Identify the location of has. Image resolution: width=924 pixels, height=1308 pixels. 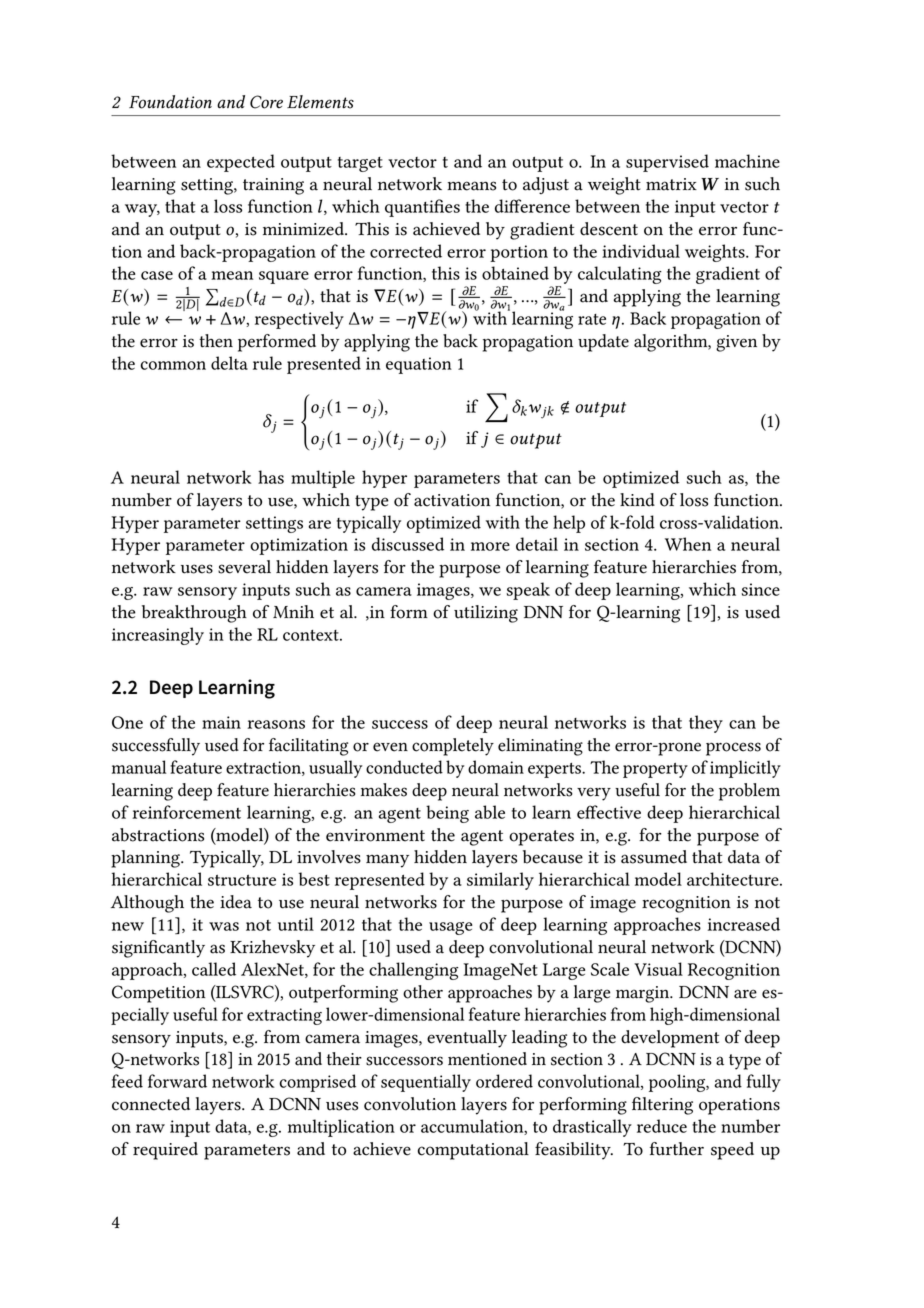
(271, 477).
